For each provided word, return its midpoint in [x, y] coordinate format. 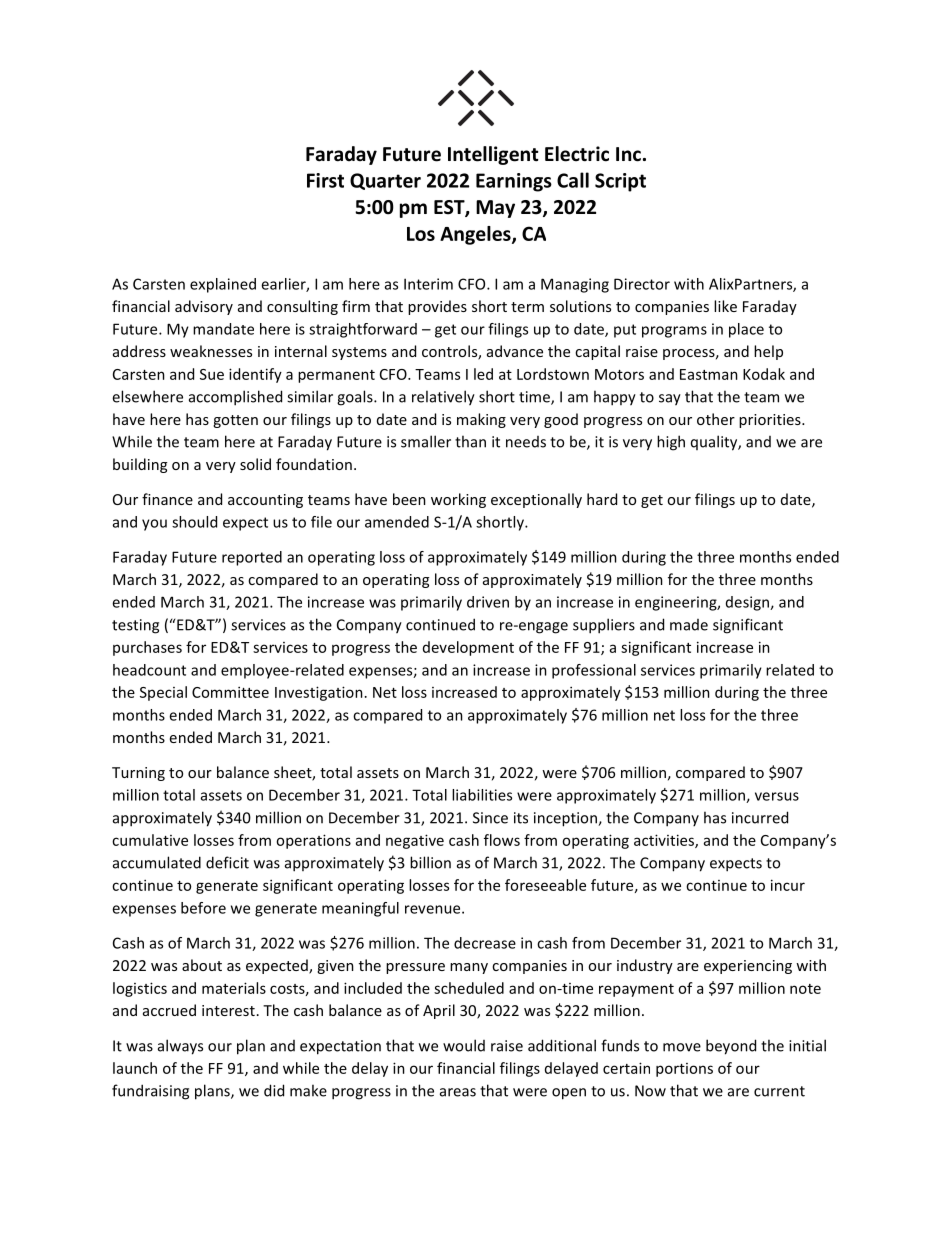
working [458, 500]
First [325, 180]
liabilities [482, 795]
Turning [138, 774]
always [180, 1047]
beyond [731, 1047]
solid [255, 464]
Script [620, 182]
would [464, 1045]
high [671, 443]
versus [777, 796]
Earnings [514, 182]
